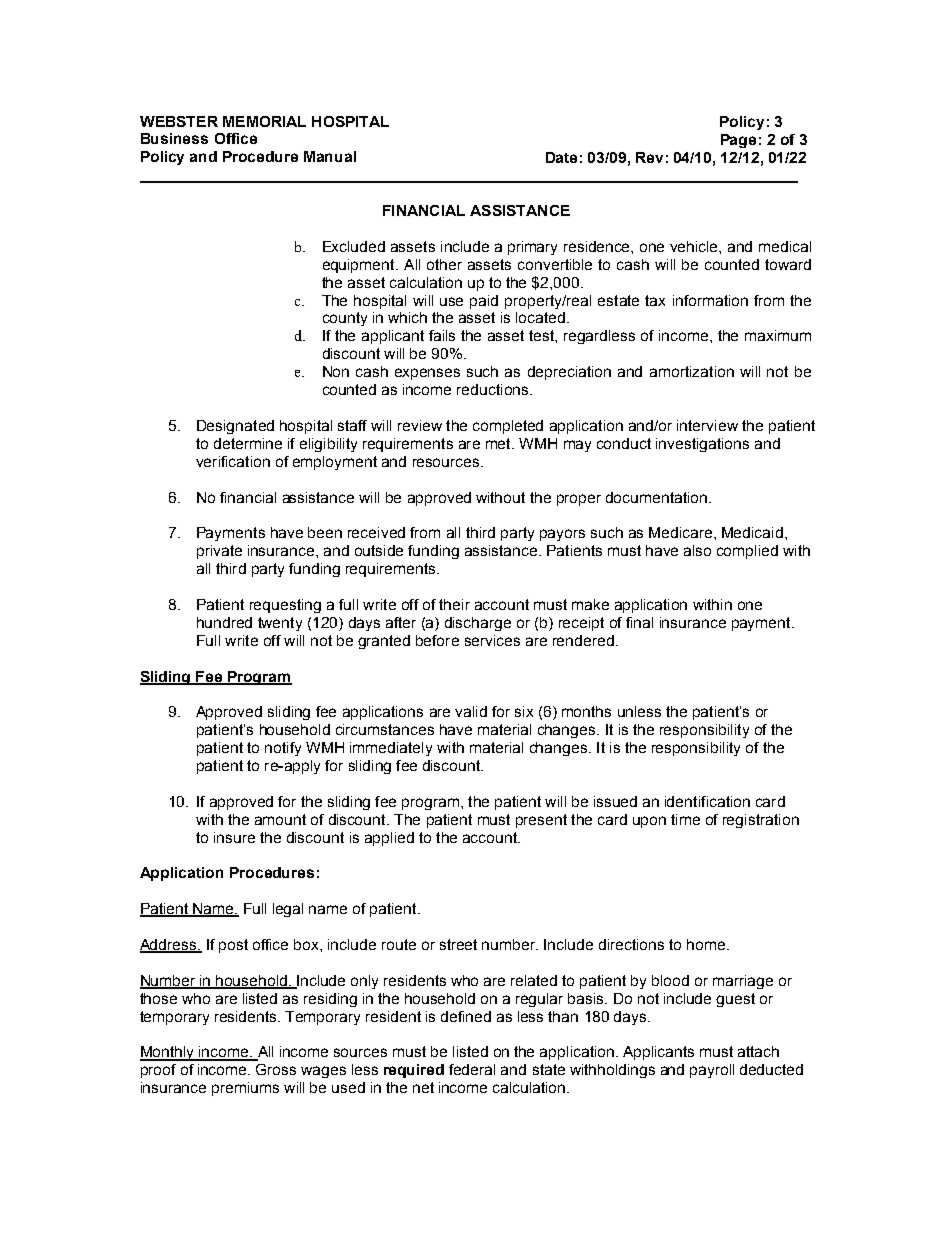  I want to click on hundred, so click(224, 622).
